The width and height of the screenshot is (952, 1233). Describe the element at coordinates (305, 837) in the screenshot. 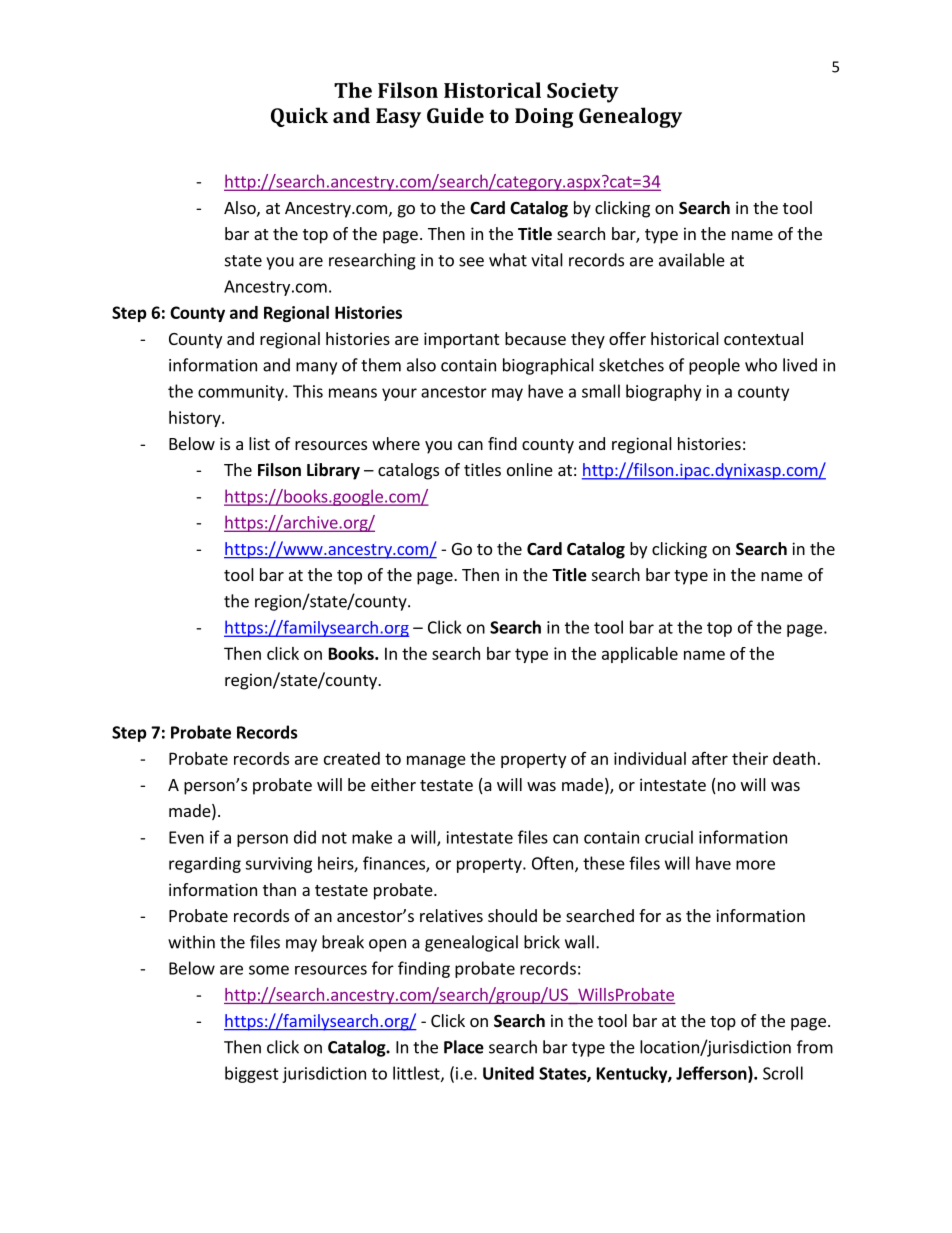

I see `did` at that location.
